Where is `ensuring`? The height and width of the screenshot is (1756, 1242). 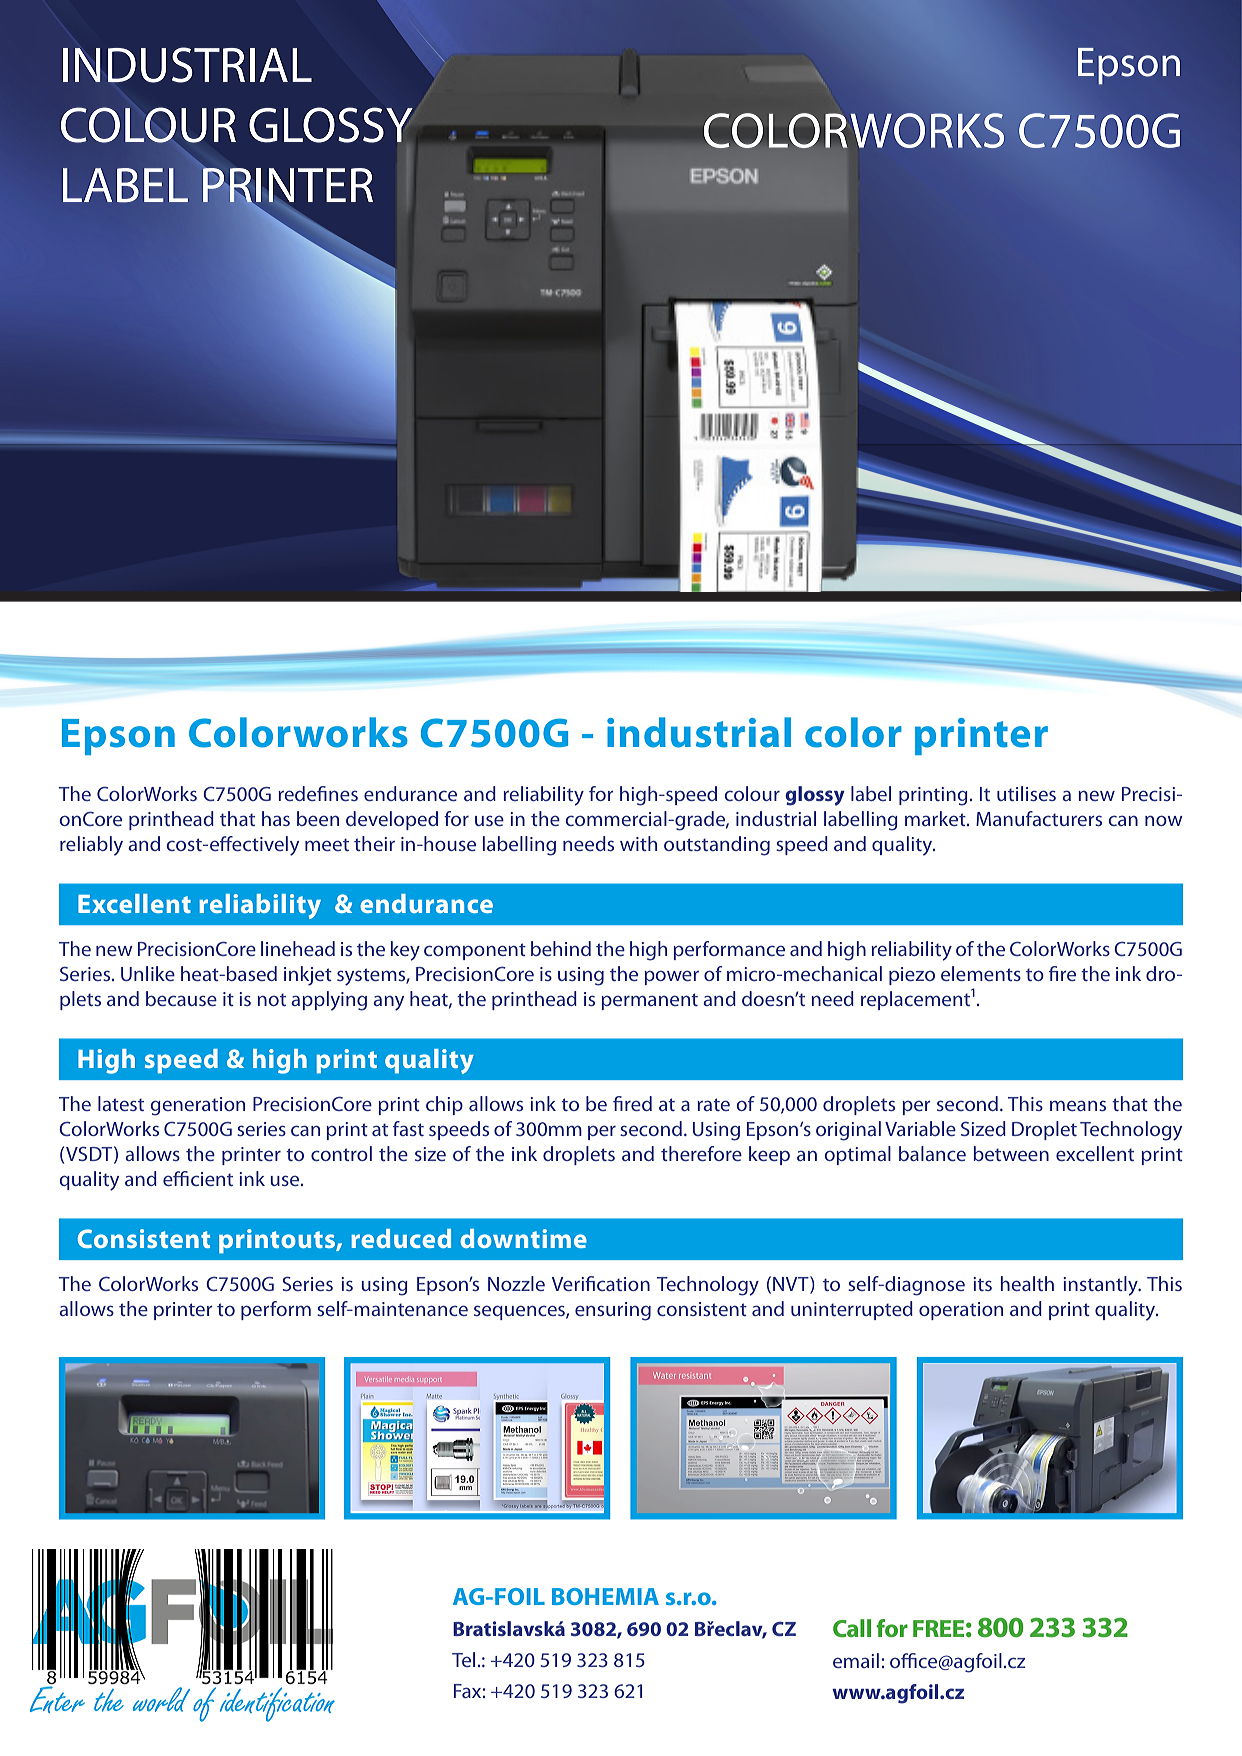
ensuring is located at coordinates (613, 1311).
